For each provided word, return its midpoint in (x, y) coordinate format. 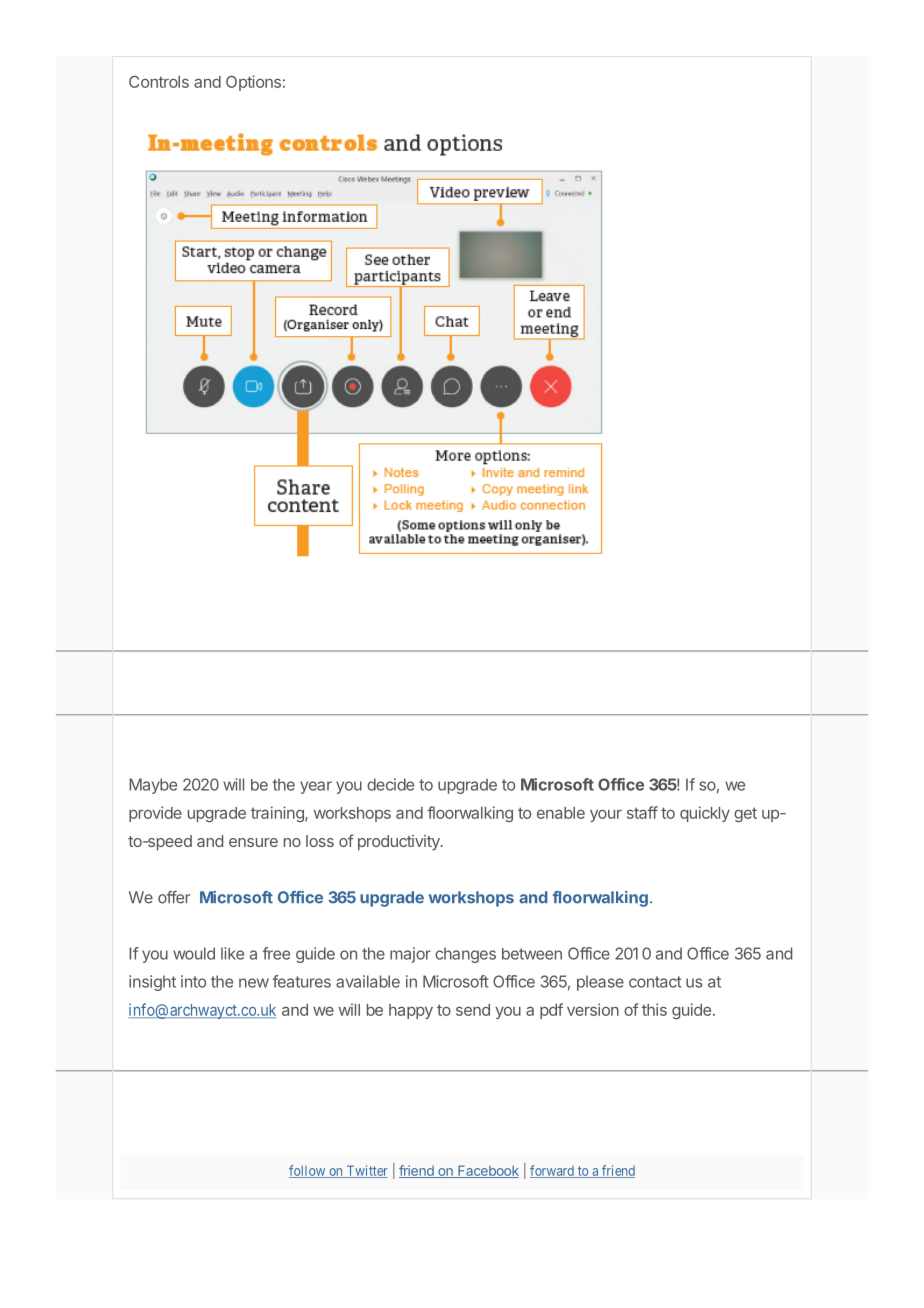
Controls (159, 81)
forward (553, 1171)
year (316, 787)
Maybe (153, 786)
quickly (705, 814)
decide (390, 784)
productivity (400, 843)
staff (642, 812)
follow (308, 1171)
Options (253, 83)
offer (174, 897)
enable (561, 813)
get (745, 814)
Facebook (487, 1171)
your (606, 816)
